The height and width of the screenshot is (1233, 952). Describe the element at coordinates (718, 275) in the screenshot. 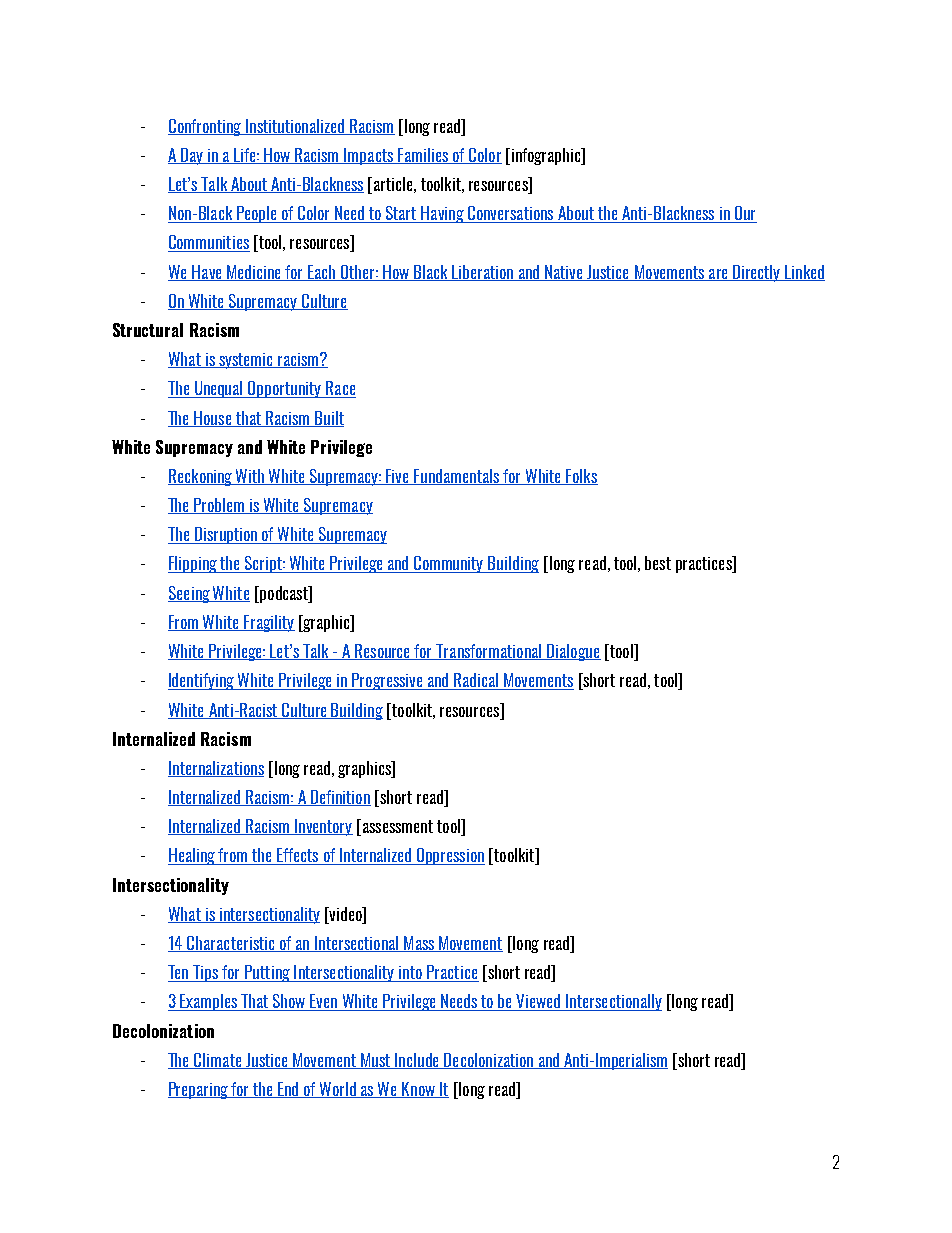

I see `are` at that location.
